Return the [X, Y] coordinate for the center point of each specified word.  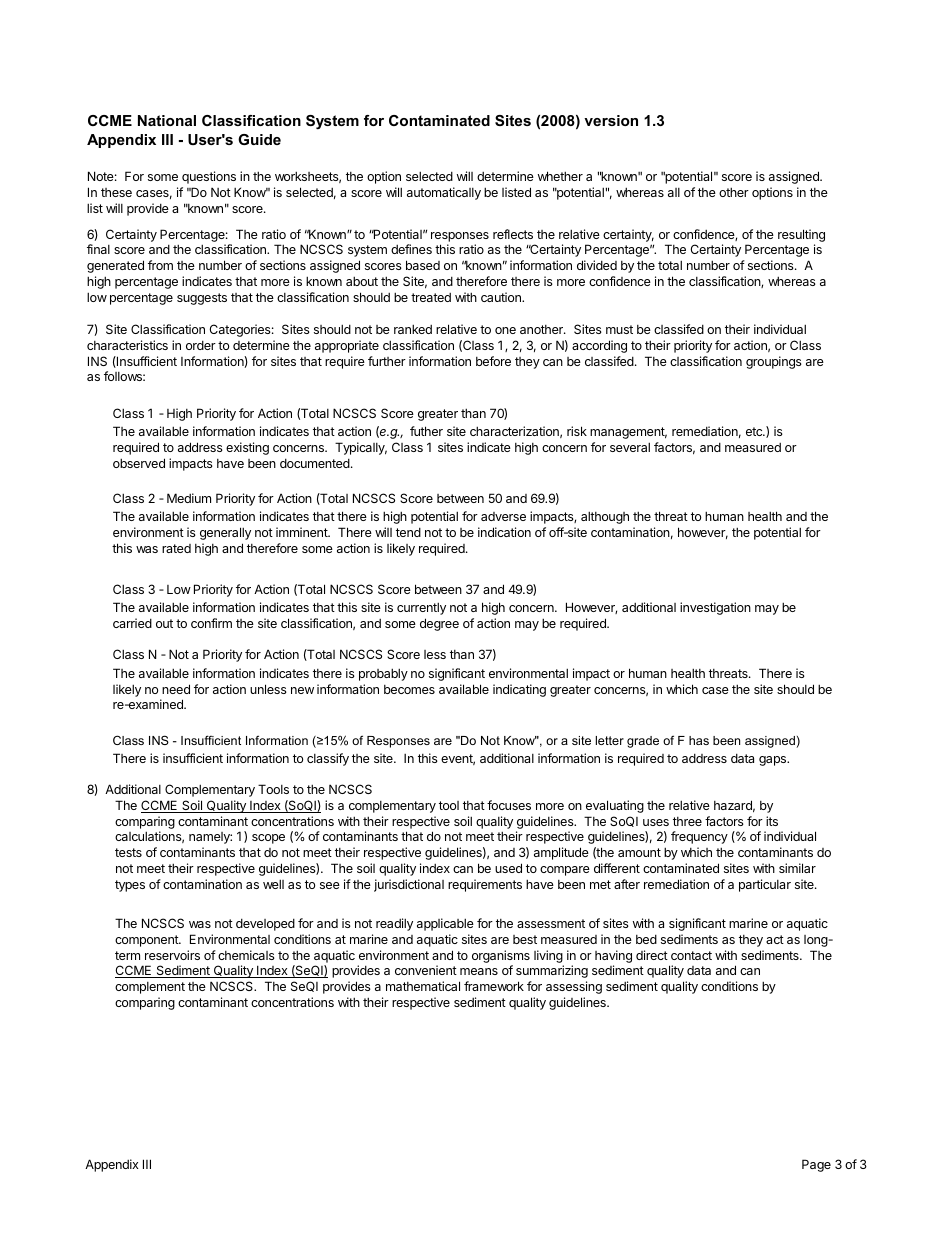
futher [426, 431]
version [611, 120]
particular [765, 885]
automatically [444, 193]
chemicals [246, 955]
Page [816, 1165]
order [201, 345]
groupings [774, 362]
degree [439, 624]
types [130, 886]
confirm [211, 623]
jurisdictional [409, 885]
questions [209, 177]
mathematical [423, 986]
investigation [715, 608]
